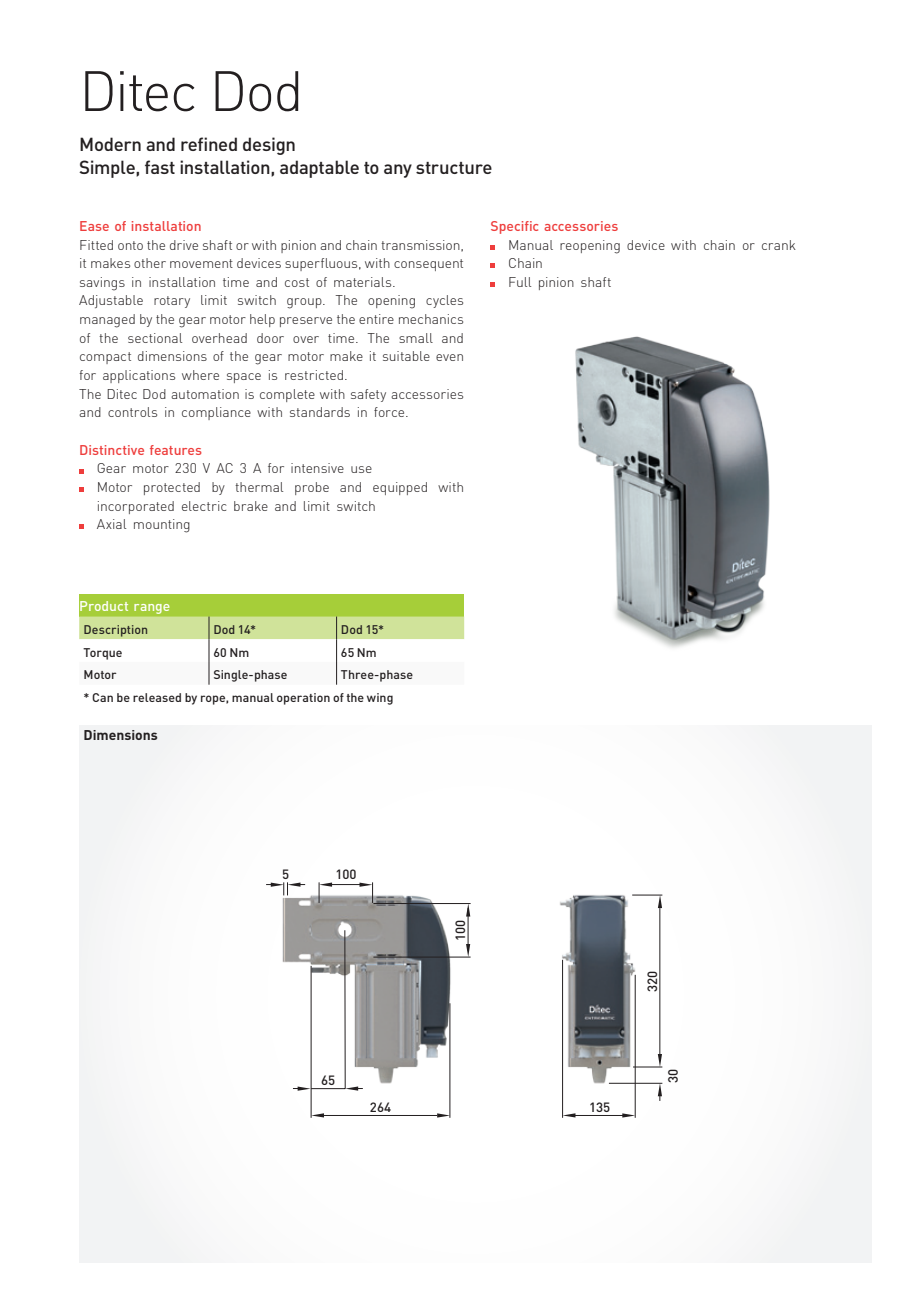  What do you see at coordinates (216, 413) in the page?
I see `compliance` at bounding box center [216, 413].
